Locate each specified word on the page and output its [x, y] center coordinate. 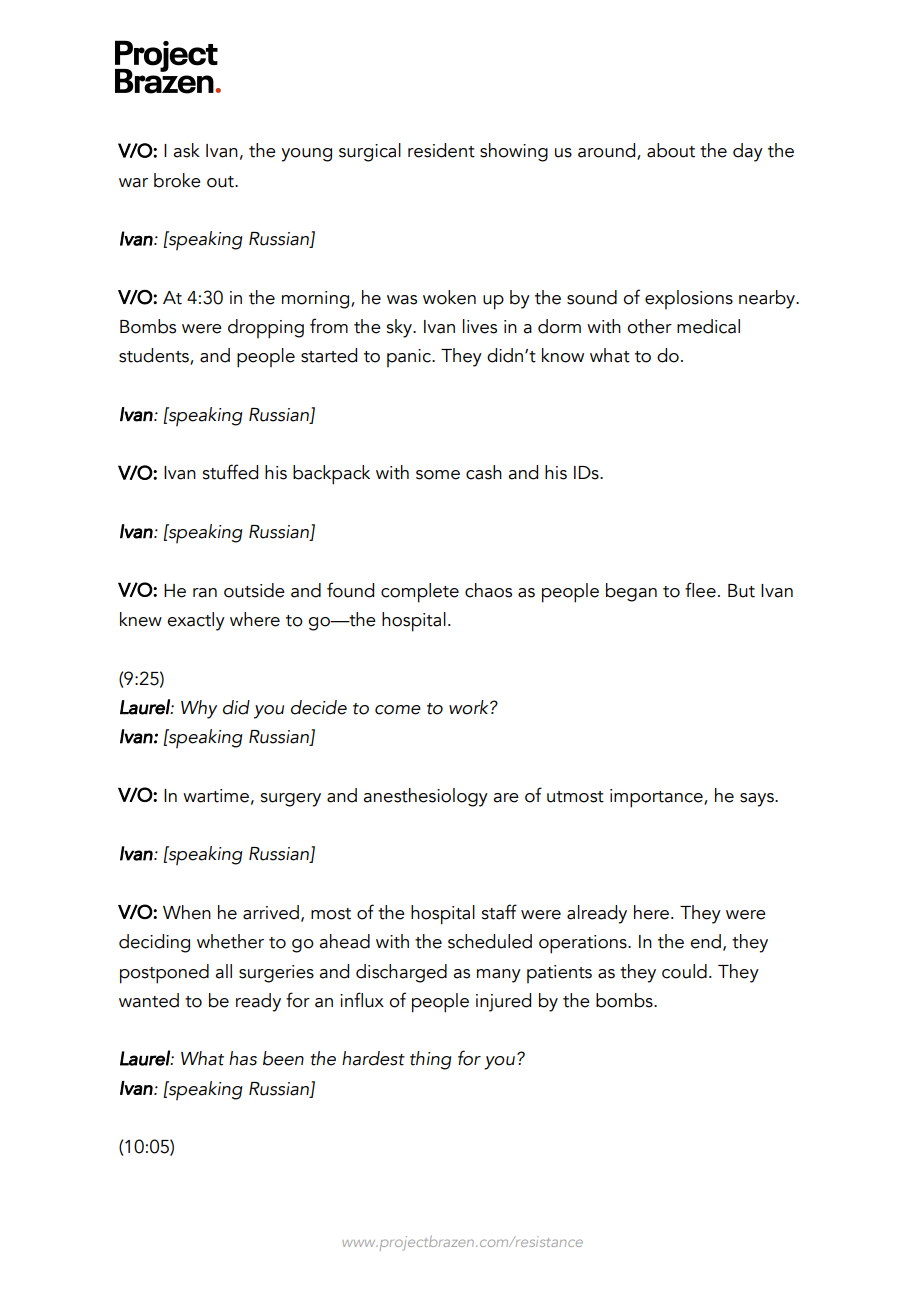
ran [205, 593]
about [671, 150]
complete [420, 593]
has [243, 1058]
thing [430, 1060]
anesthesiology [425, 797]
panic [410, 358]
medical [708, 326]
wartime [216, 796]
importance [657, 798]
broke [177, 180]
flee [700, 590]
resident [441, 150]
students [155, 356]
